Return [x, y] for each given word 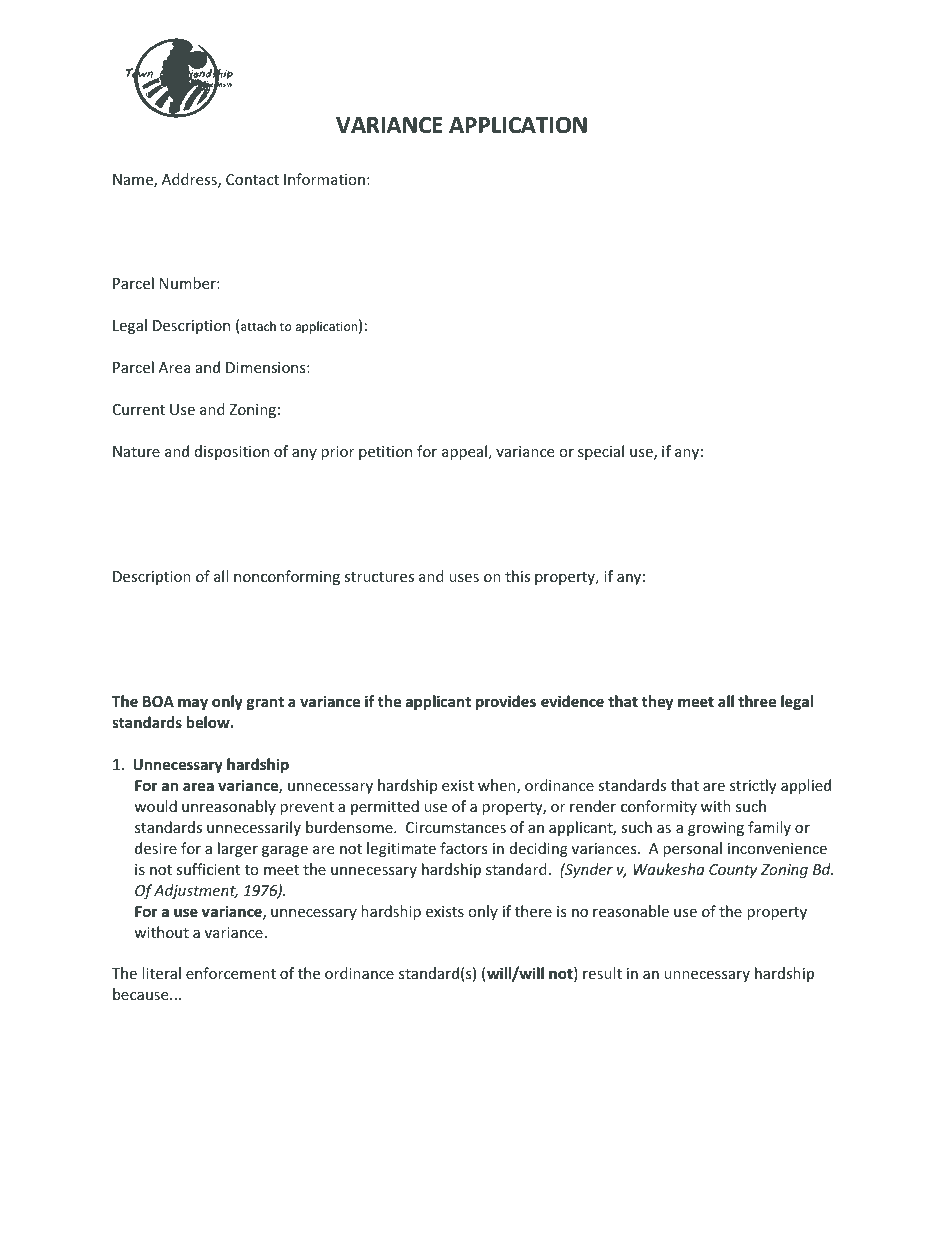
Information [324, 179]
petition [385, 453]
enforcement [231, 973]
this [517, 576]
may [193, 704]
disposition [232, 452]
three [757, 701]
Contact [252, 179]
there [533, 911]
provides [506, 702]
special [601, 452]
